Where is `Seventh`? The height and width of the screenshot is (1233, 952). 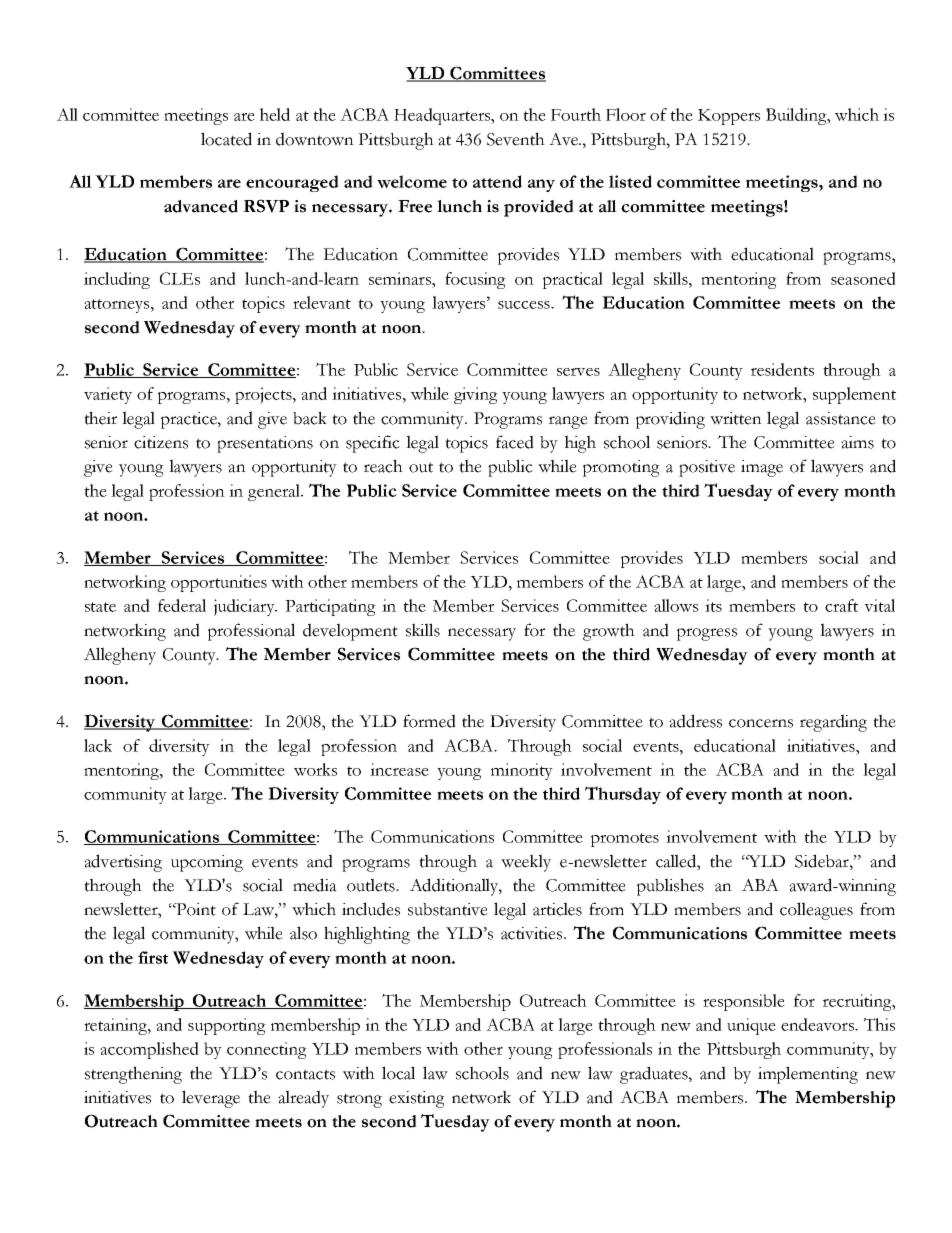
Seventh is located at coordinates (516, 139).
